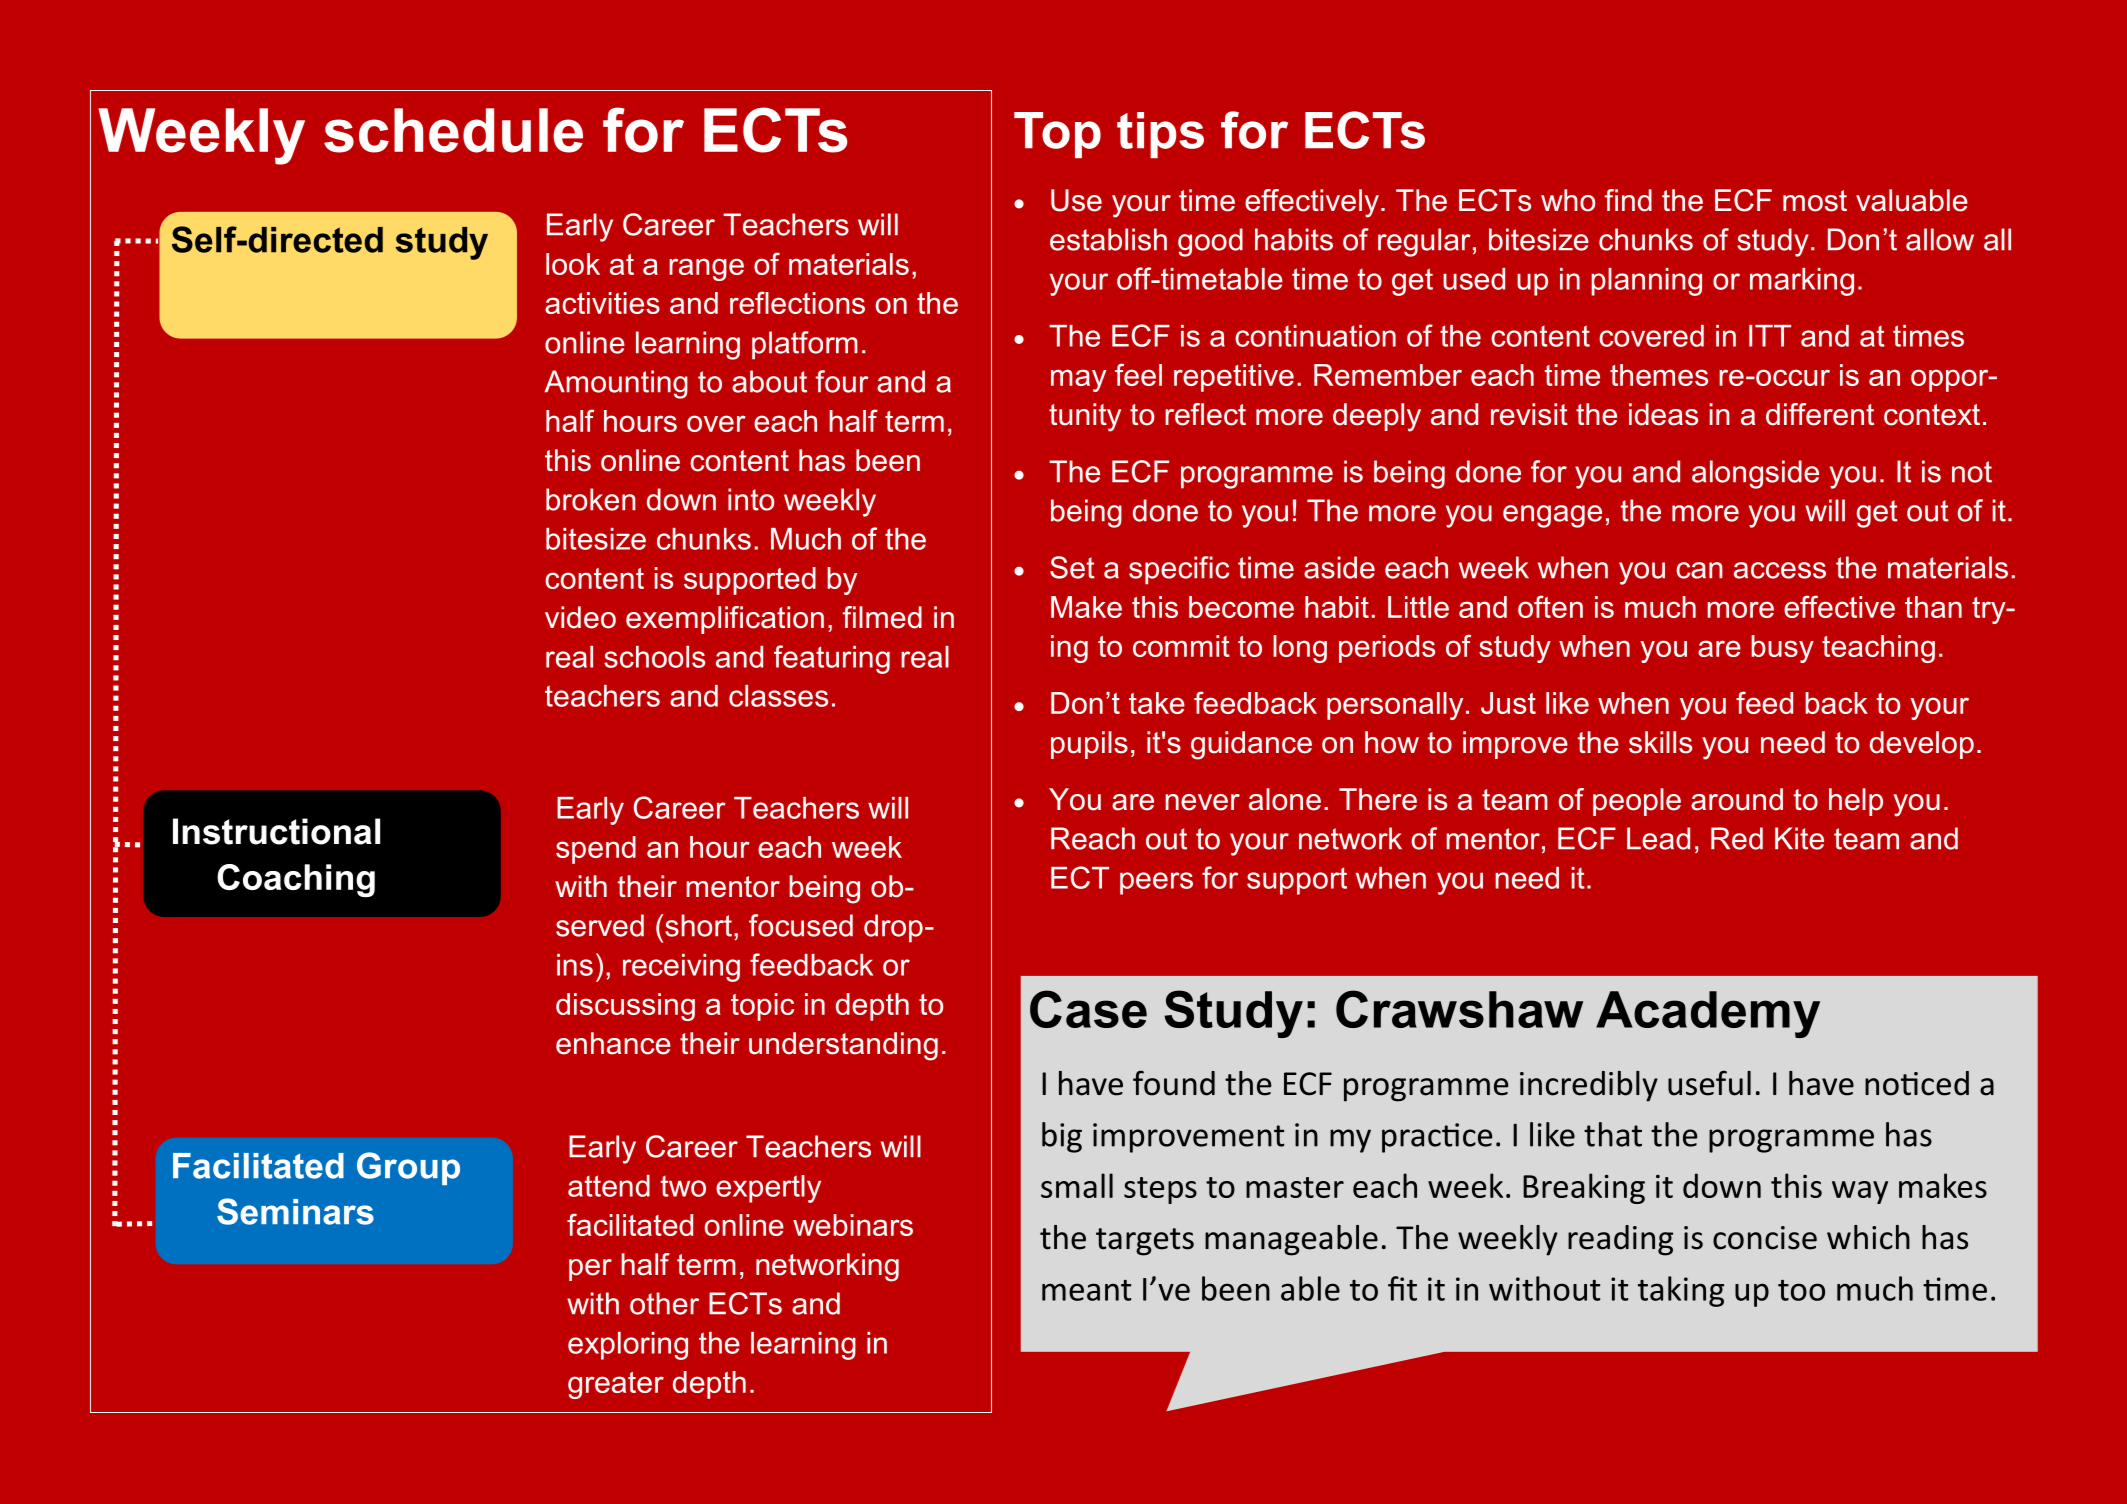  I want to click on spend, so click(596, 850).
